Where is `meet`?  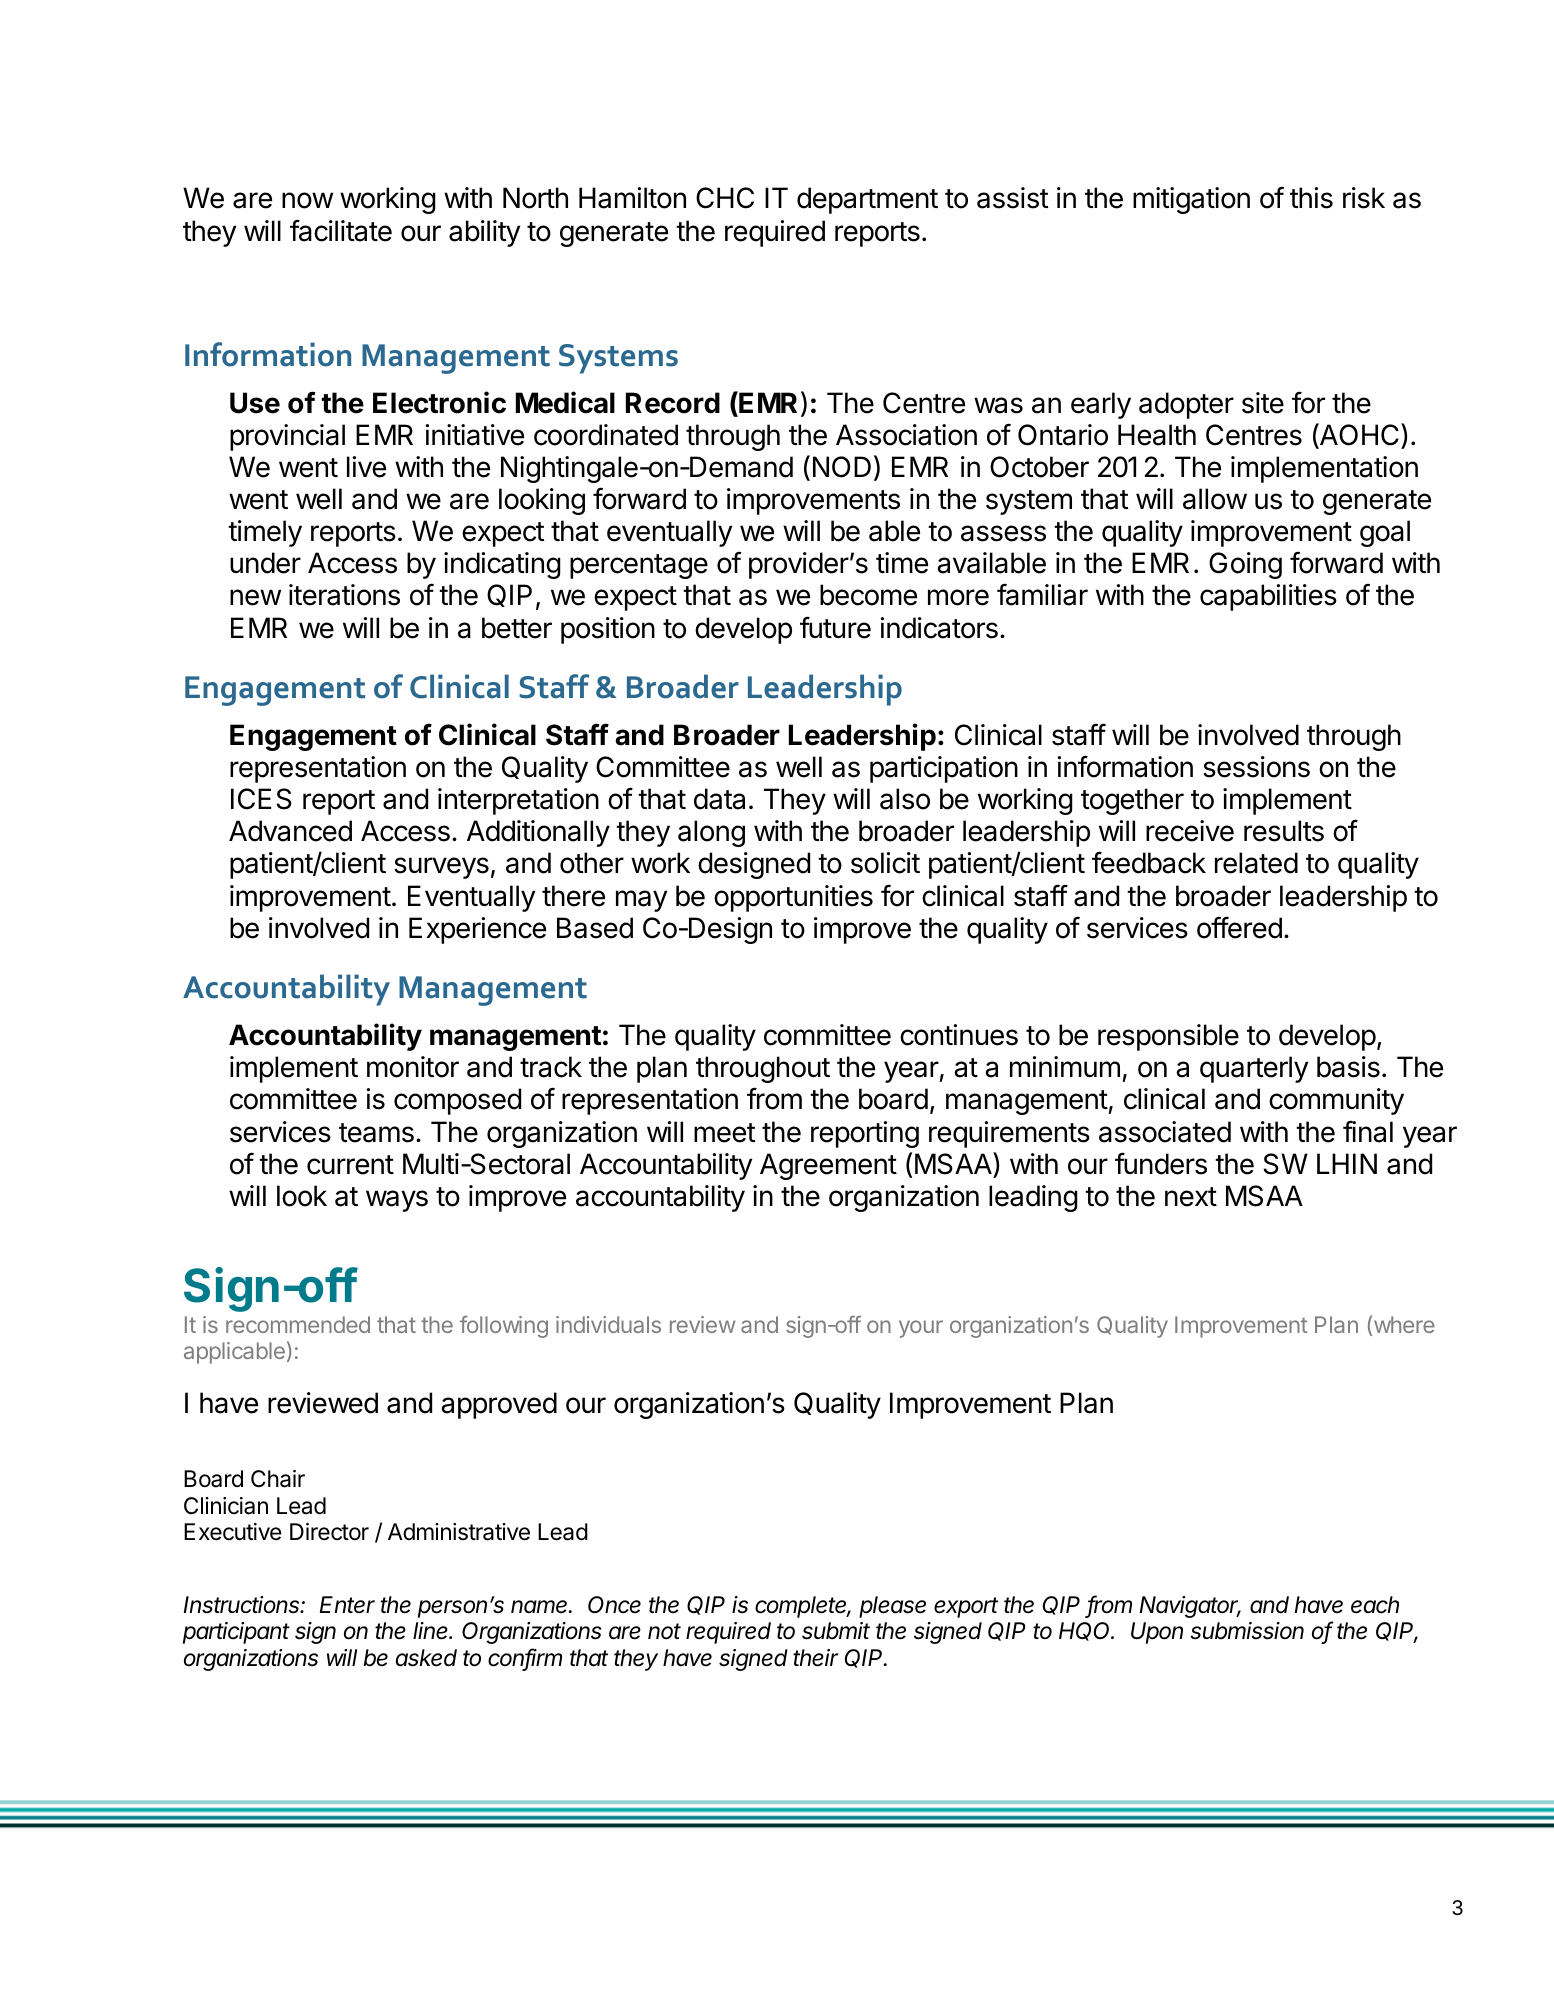
meet is located at coordinates (724, 1133).
